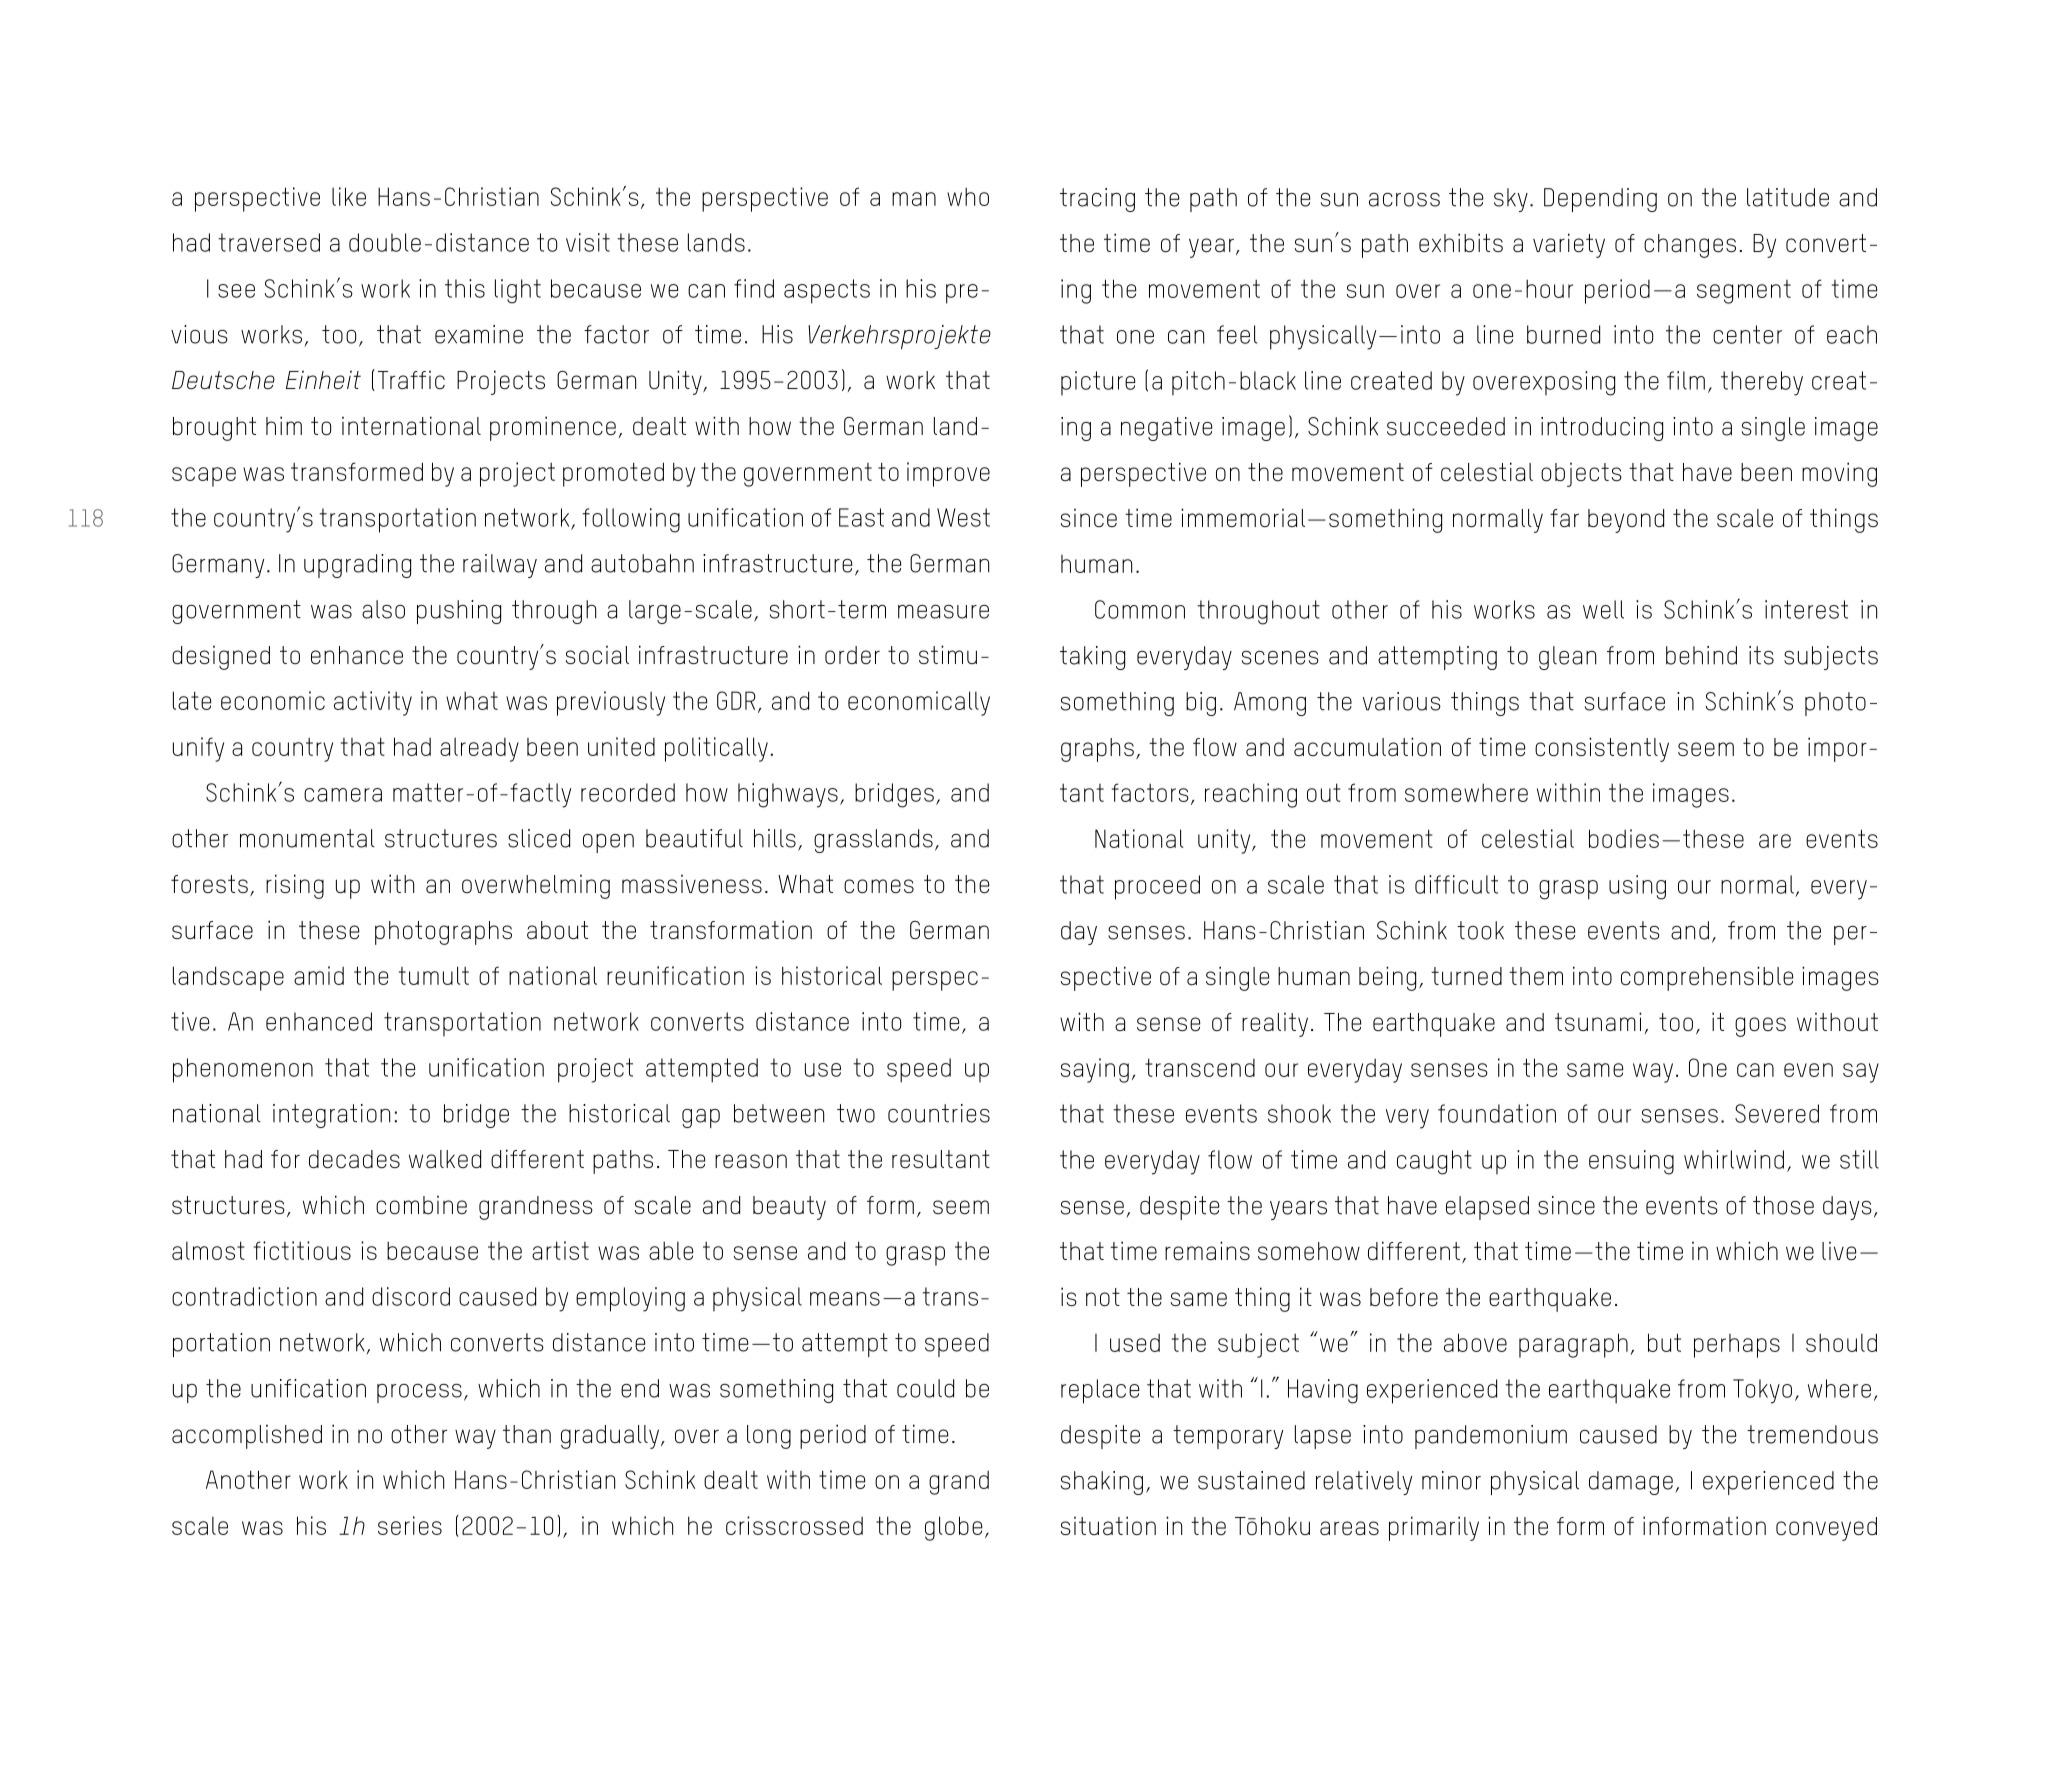 This page has width=2050, height=1777. I want to click on like, so click(349, 196).
